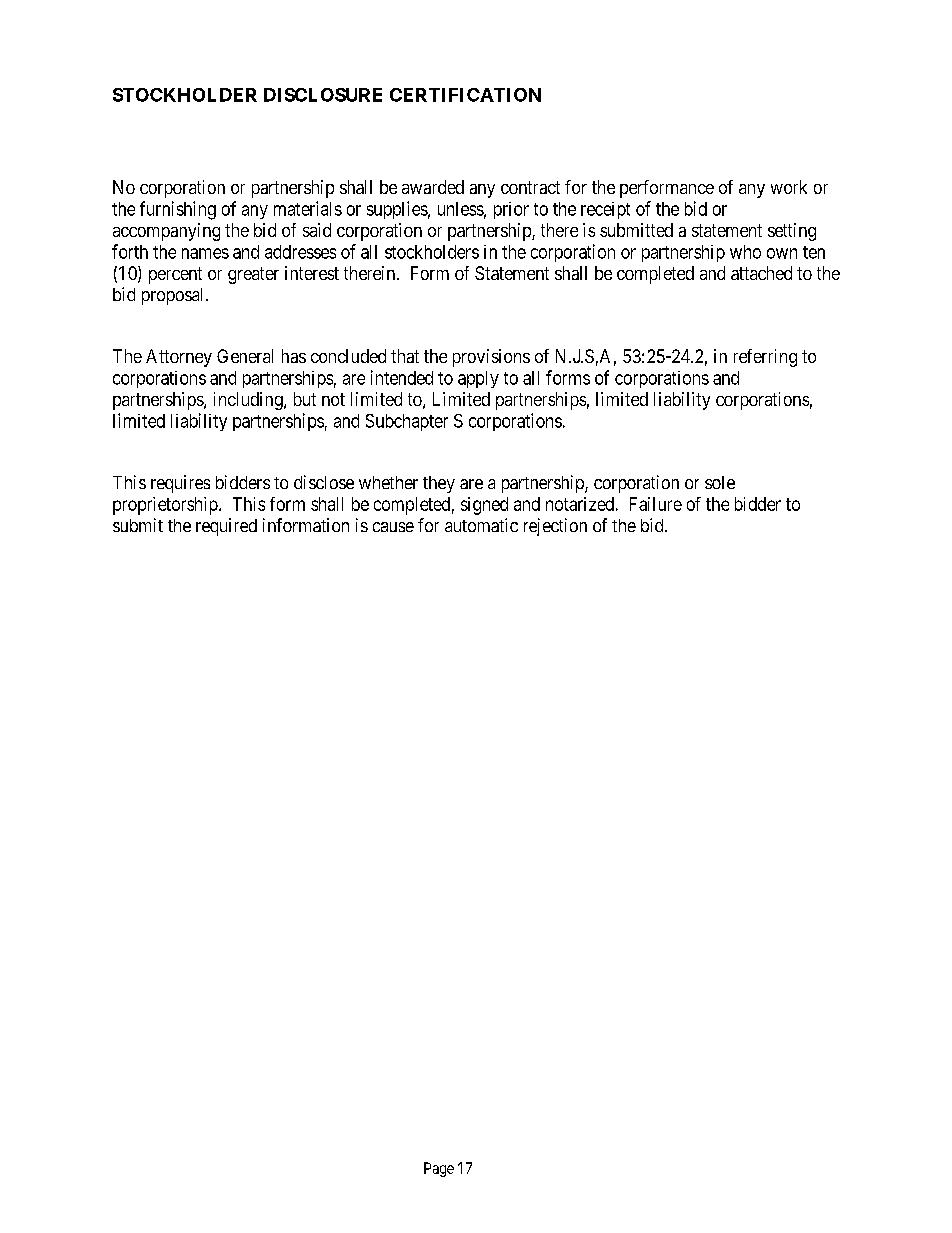  Describe the element at coordinates (439, 1169) in the page. I see `Page` at that location.
